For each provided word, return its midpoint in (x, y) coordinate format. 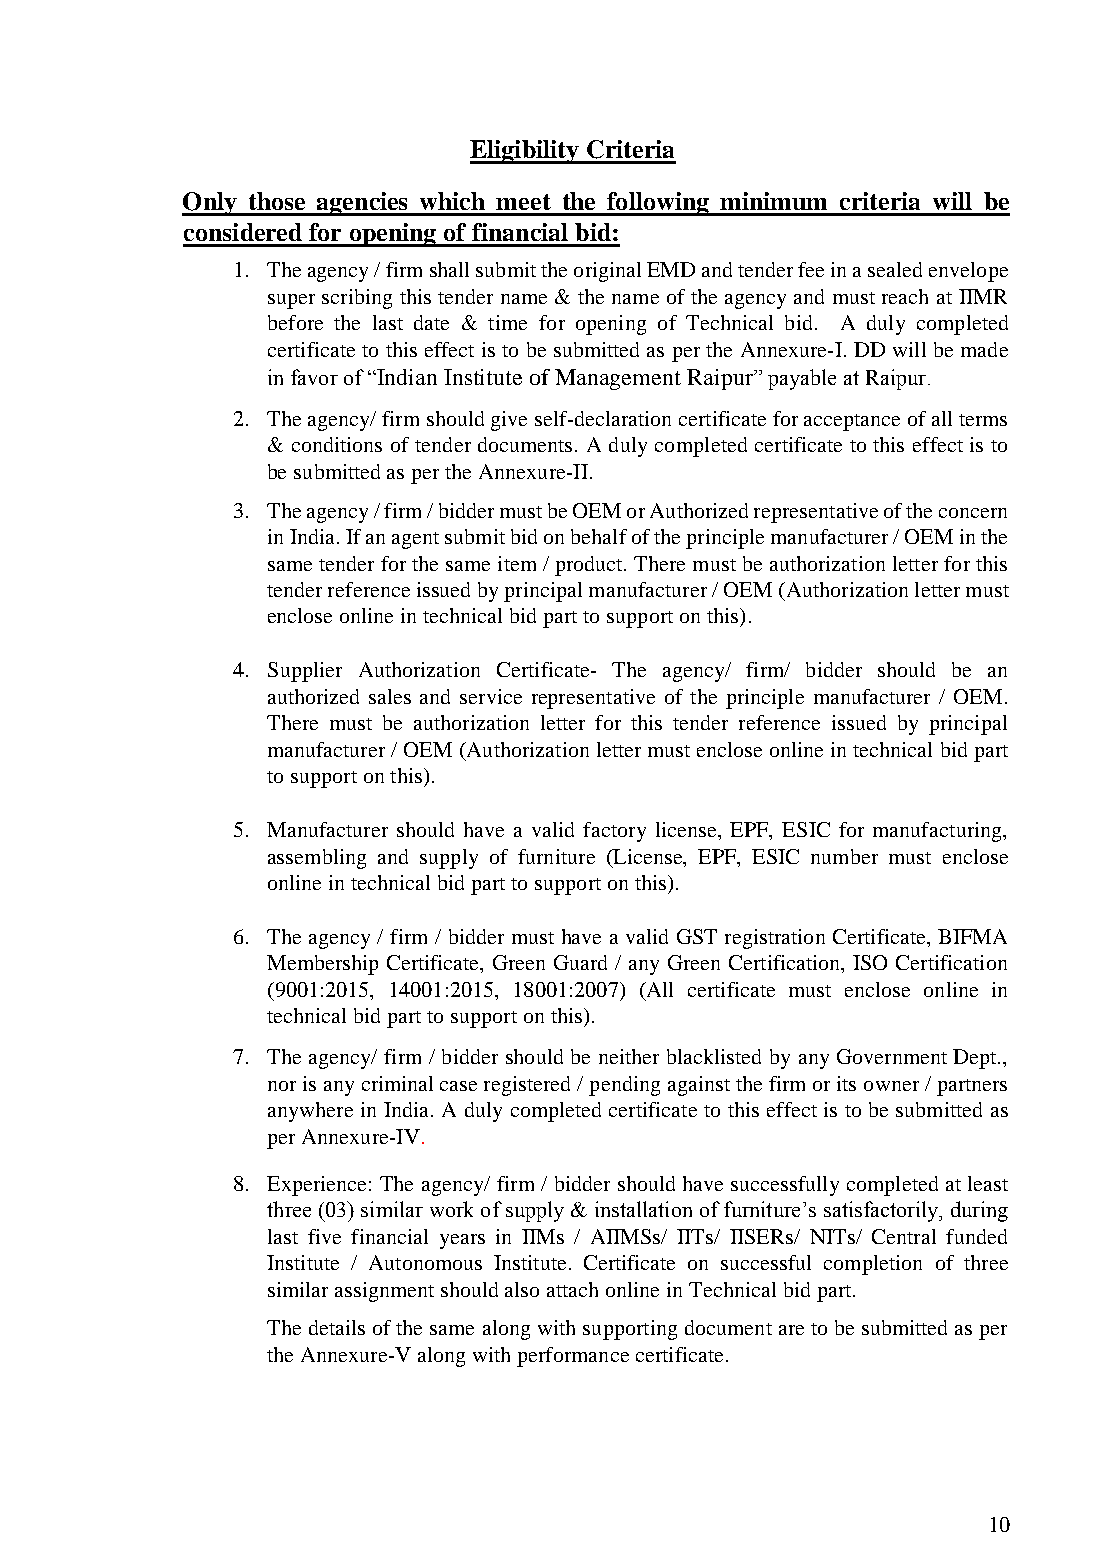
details (337, 1327)
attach (572, 1289)
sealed (895, 269)
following (658, 204)
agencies (363, 204)
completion (873, 1265)
